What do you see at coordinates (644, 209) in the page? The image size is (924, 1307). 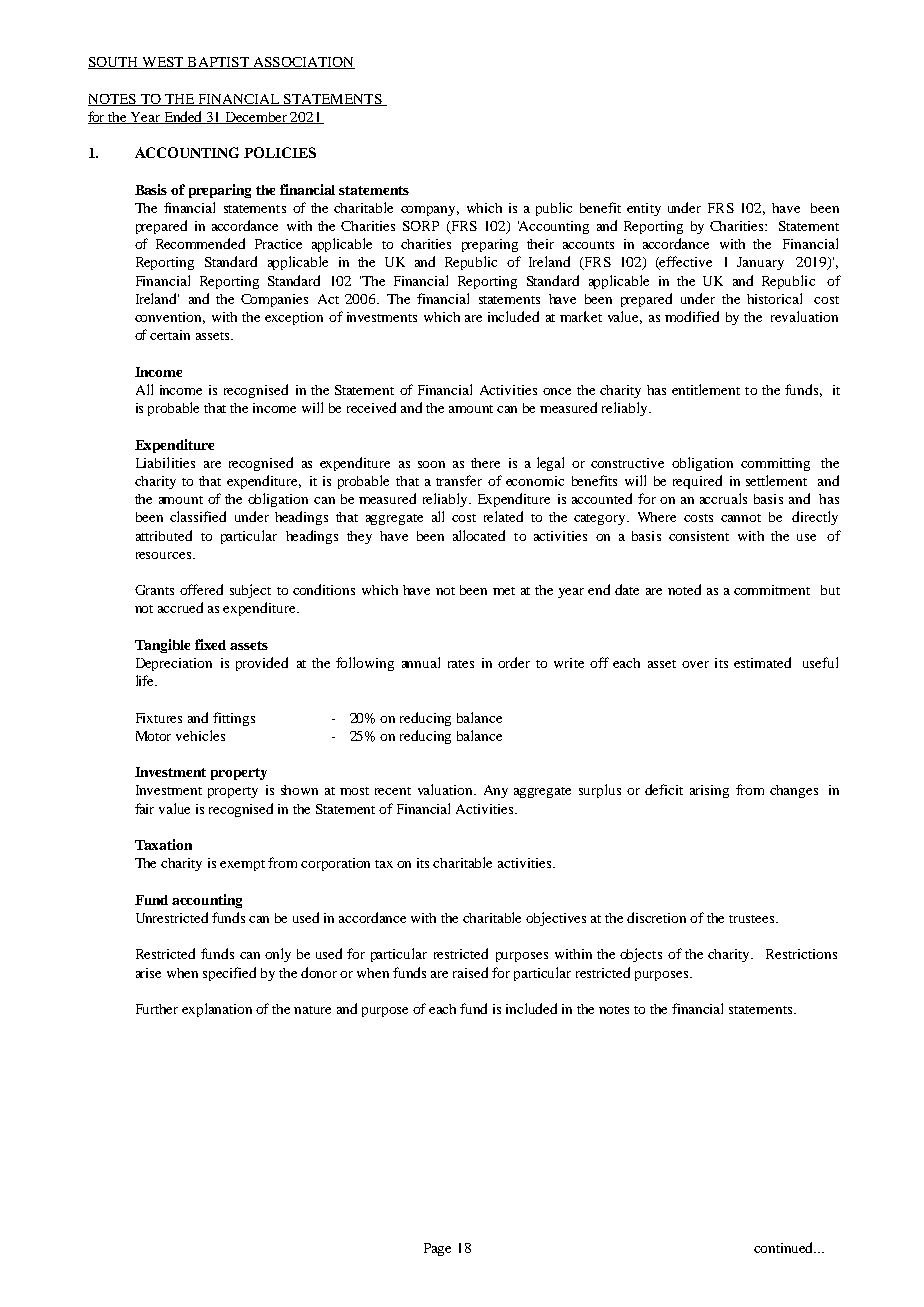 I see `entity` at bounding box center [644, 209].
